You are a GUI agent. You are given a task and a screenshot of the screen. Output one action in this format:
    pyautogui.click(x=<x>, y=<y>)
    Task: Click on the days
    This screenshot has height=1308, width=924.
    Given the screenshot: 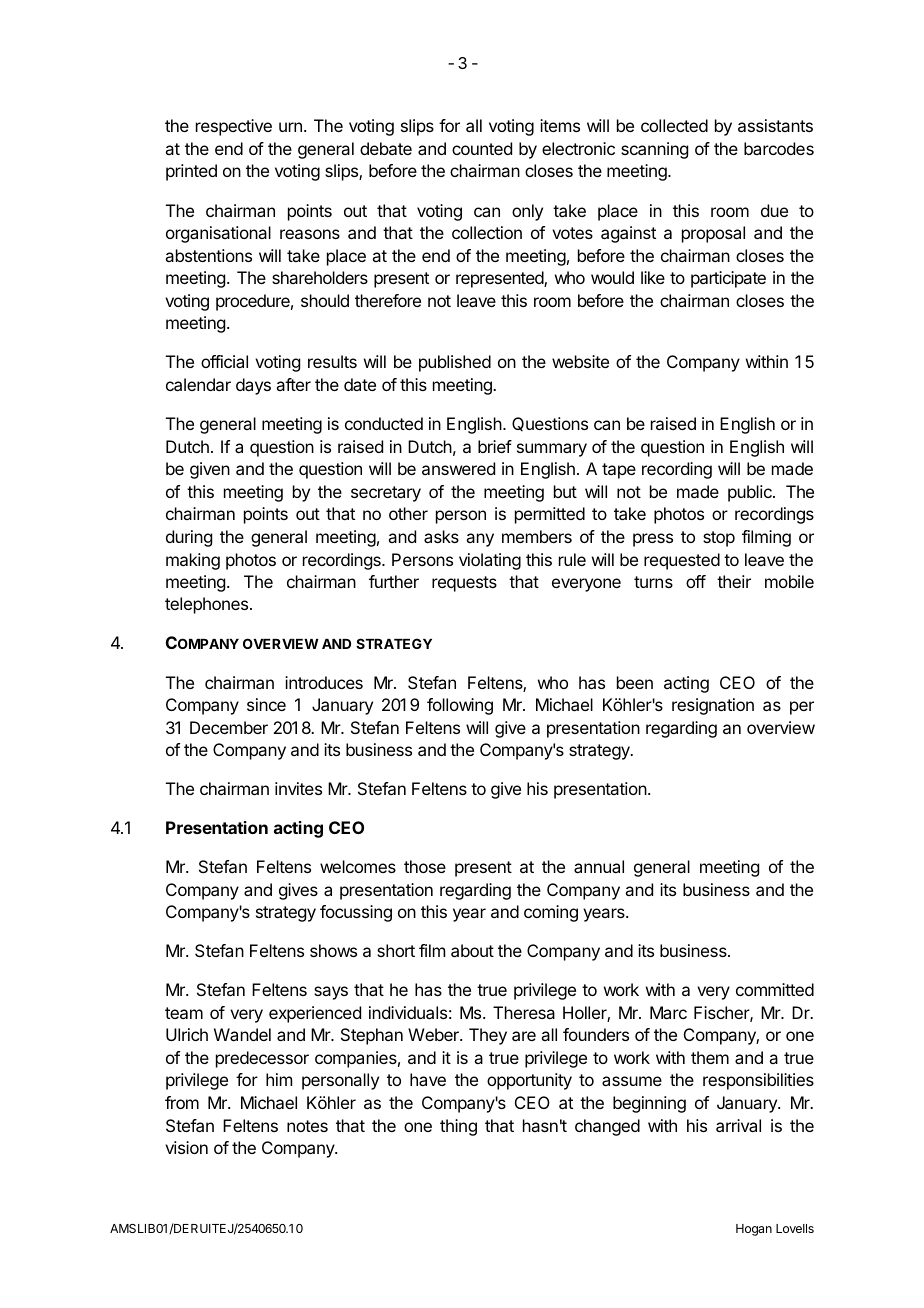 What is the action you would take?
    pyautogui.click(x=253, y=386)
